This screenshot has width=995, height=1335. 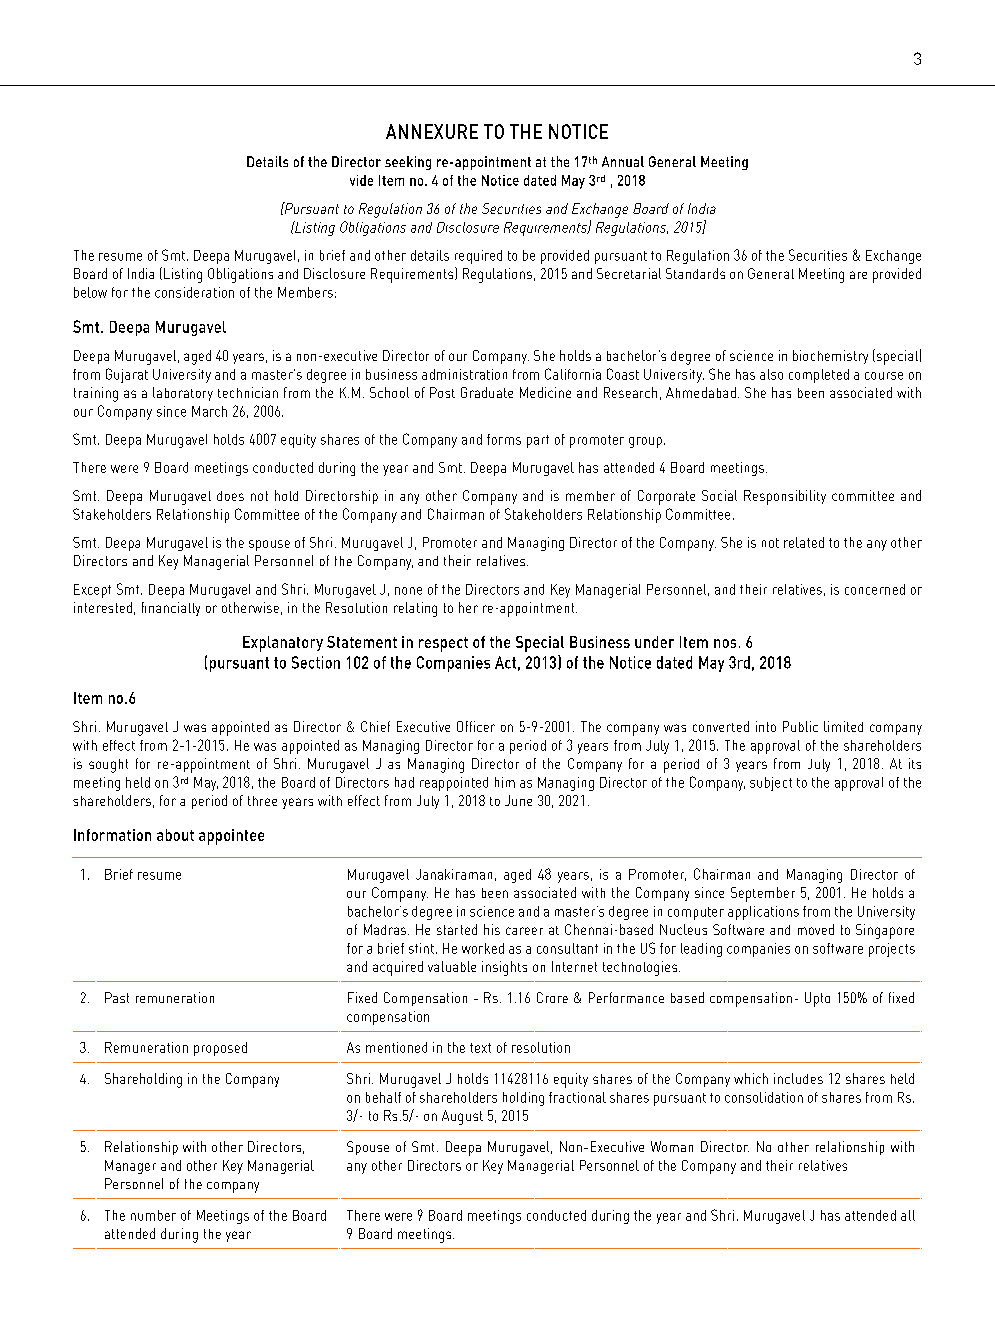 What do you see at coordinates (153, 1215) in the screenshot?
I see `number` at bounding box center [153, 1215].
